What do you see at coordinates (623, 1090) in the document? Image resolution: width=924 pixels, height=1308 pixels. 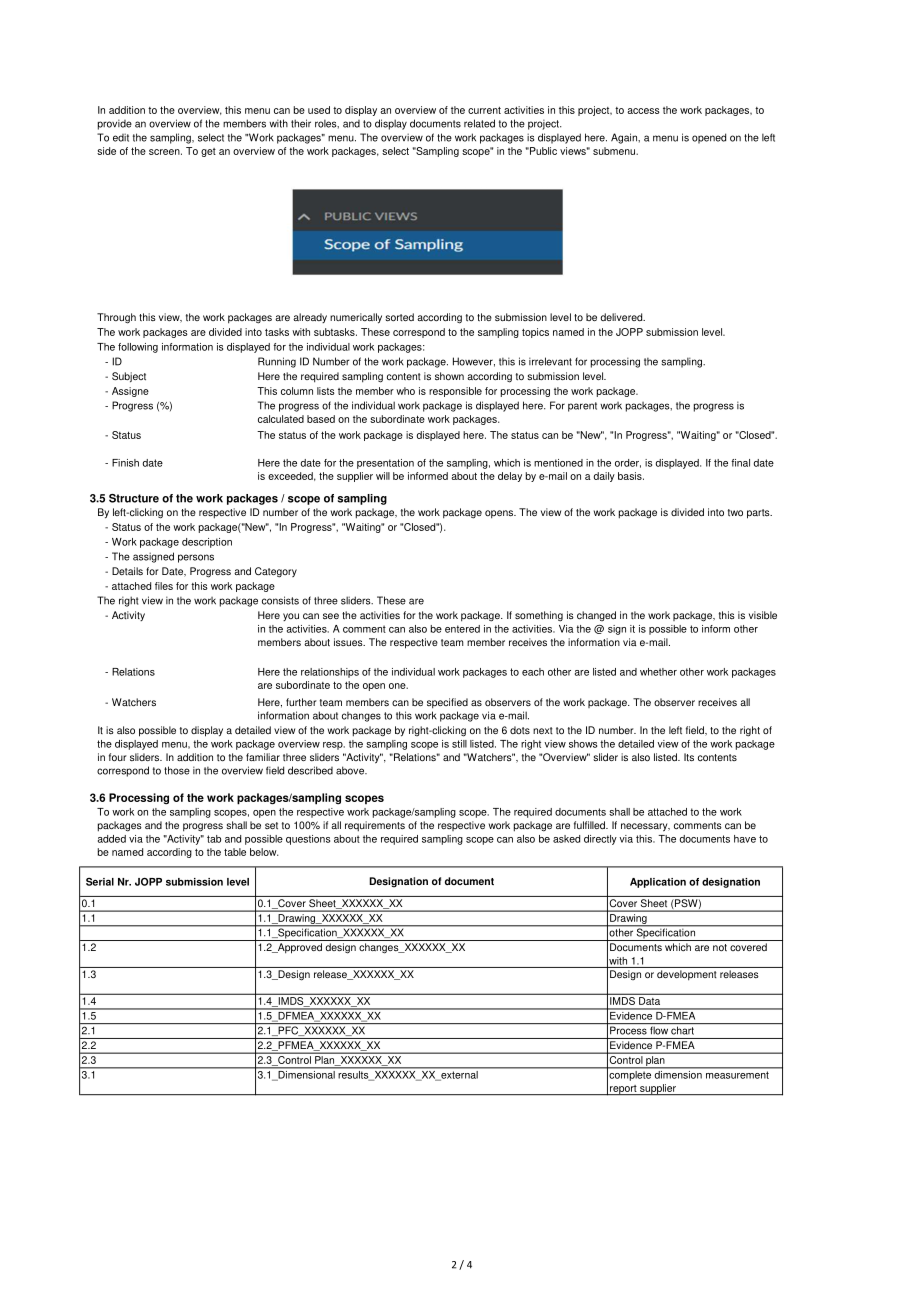 I see `report` at bounding box center [623, 1090].
